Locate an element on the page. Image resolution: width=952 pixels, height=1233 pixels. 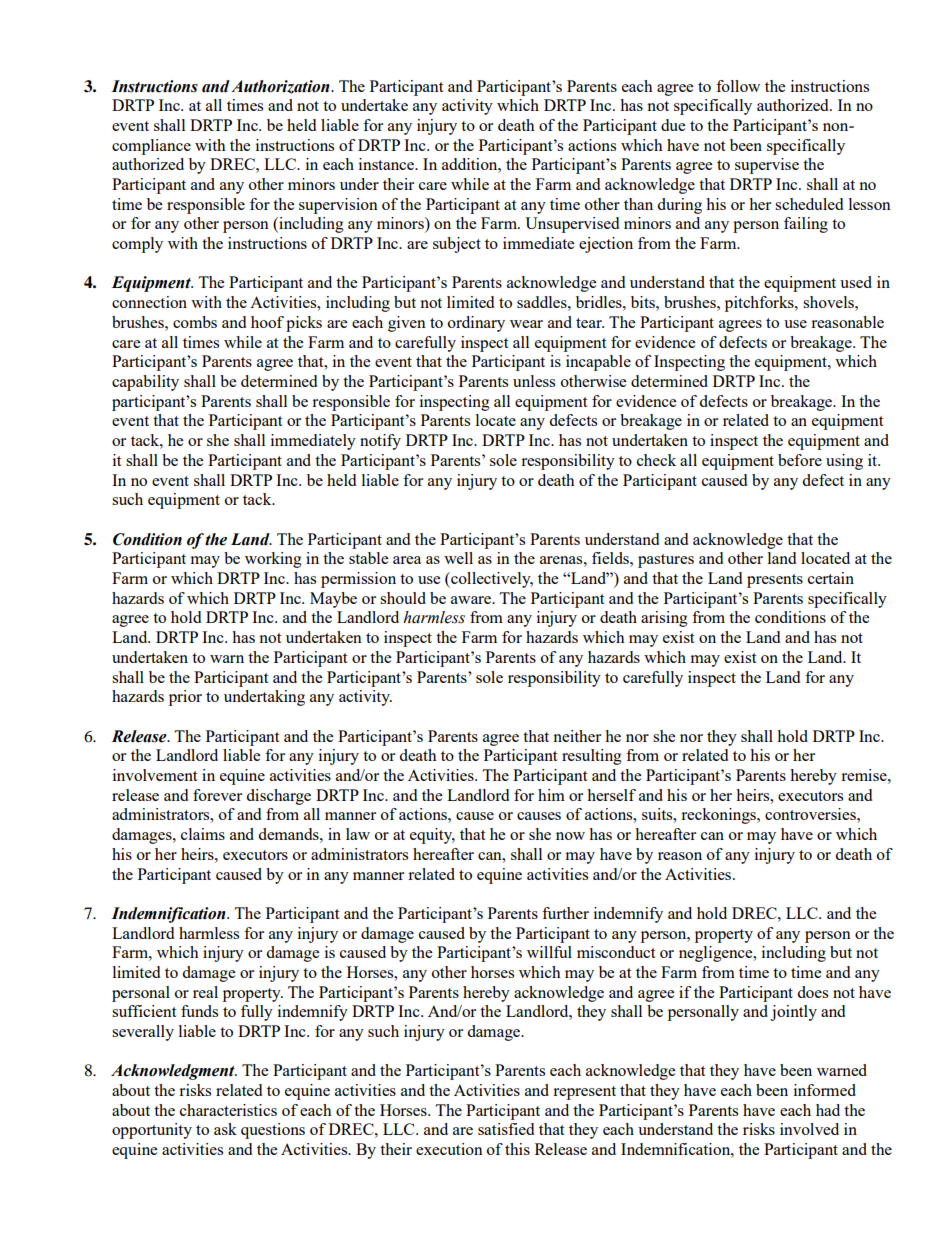
presents is located at coordinates (775, 581).
